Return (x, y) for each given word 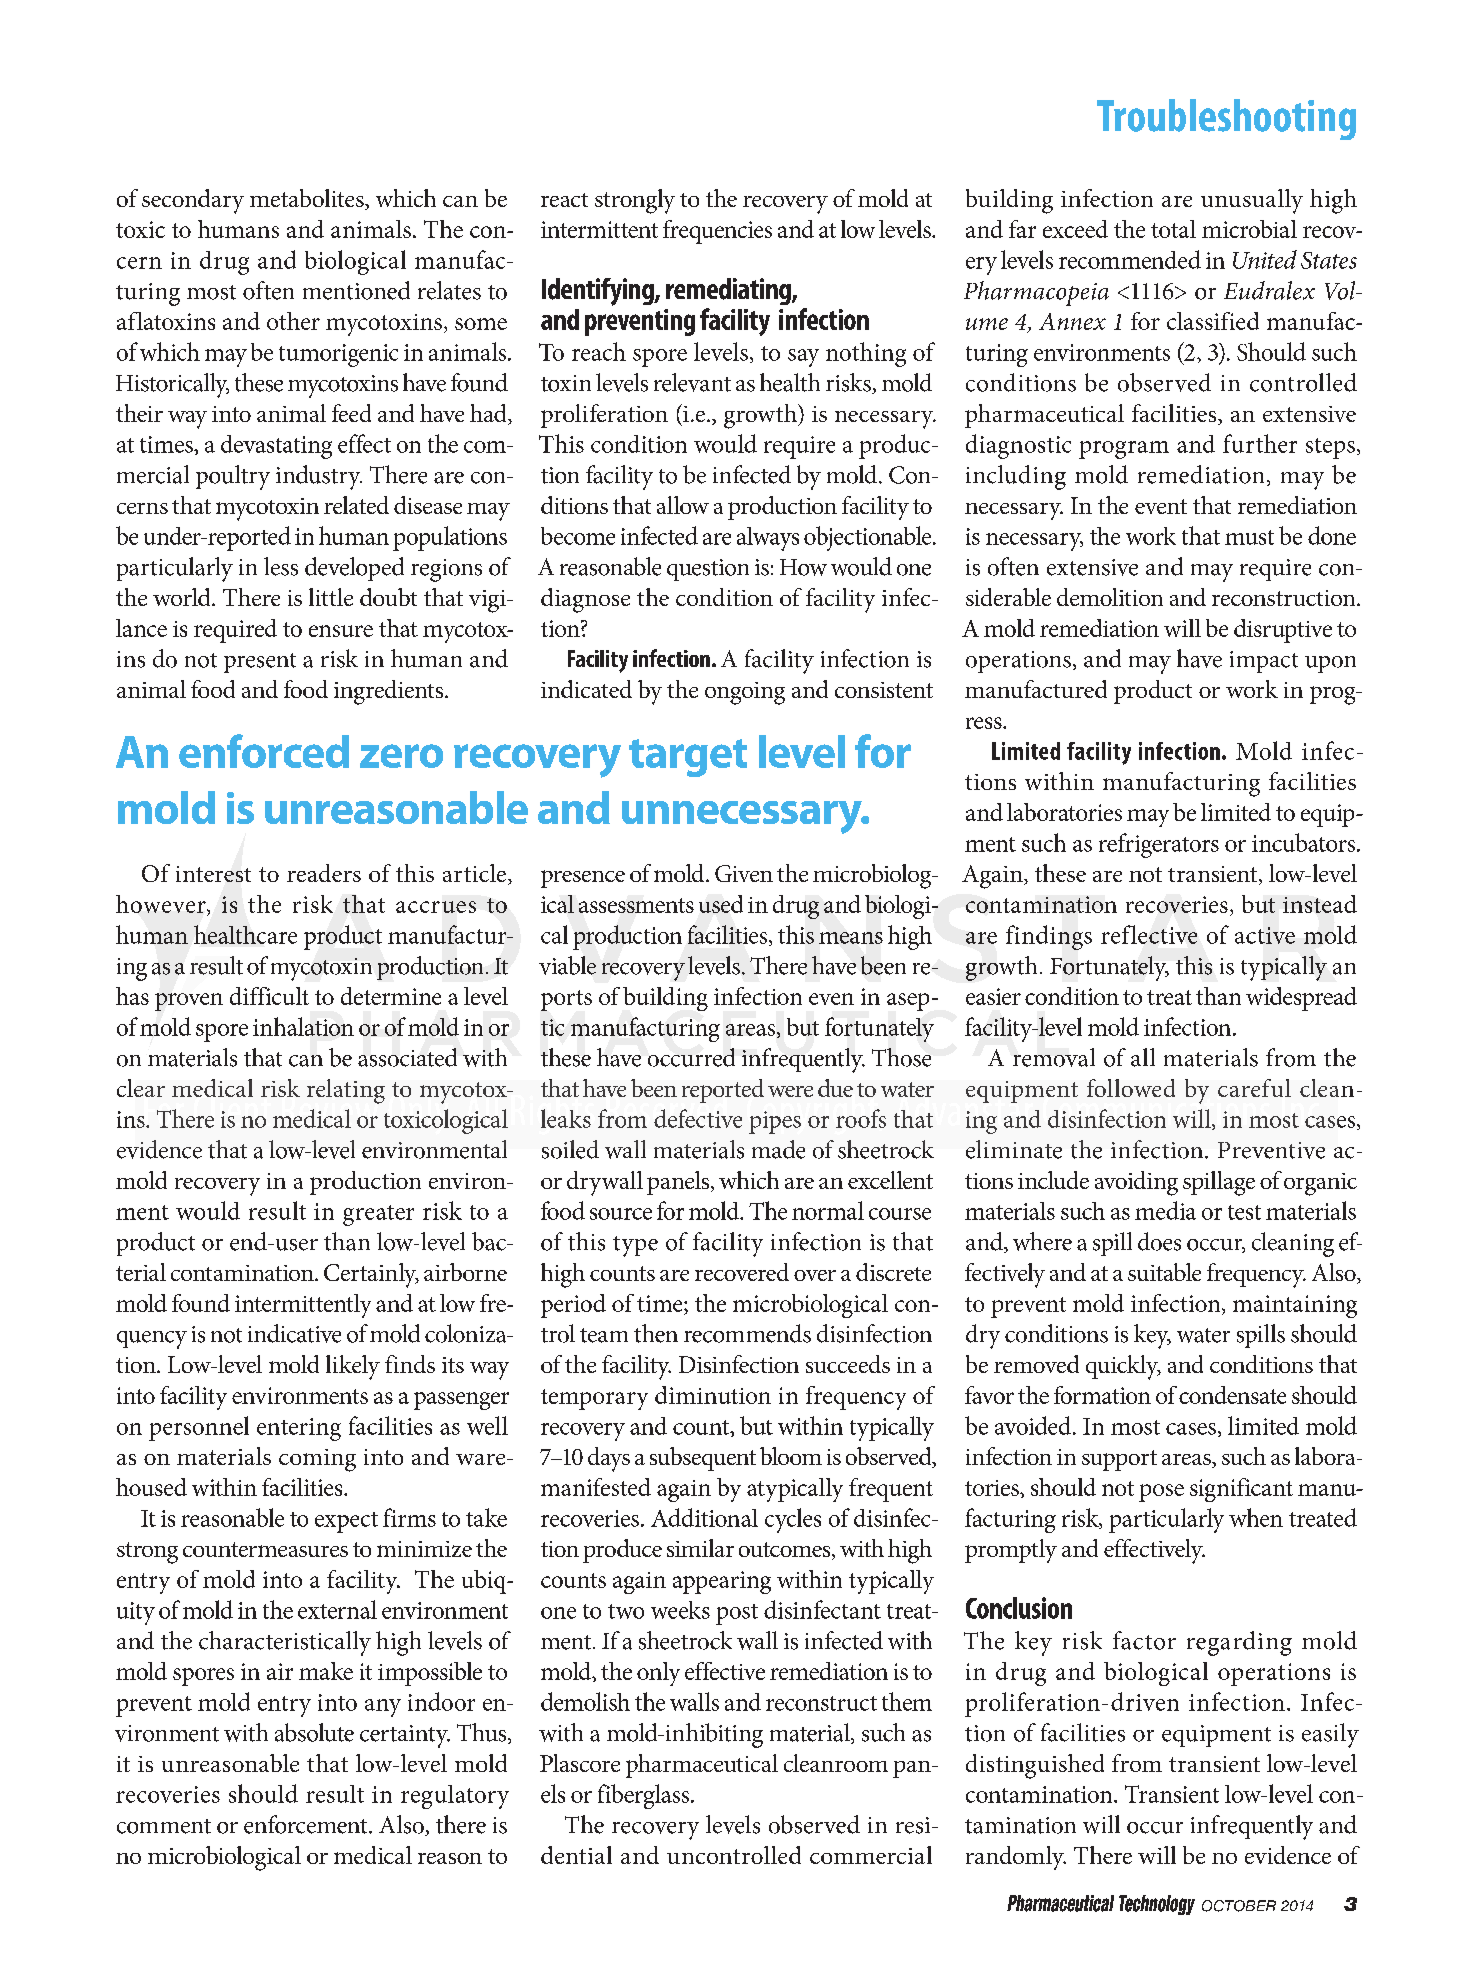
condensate (1232, 1395)
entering (299, 1429)
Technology (1157, 1905)
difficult (269, 996)
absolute (314, 1732)
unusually (1252, 201)
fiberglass (645, 1796)
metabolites (308, 199)
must (1249, 537)
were (790, 1091)
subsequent (703, 1459)
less (281, 566)
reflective (1149, 934)
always (768, 539)
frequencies (717, 232)
